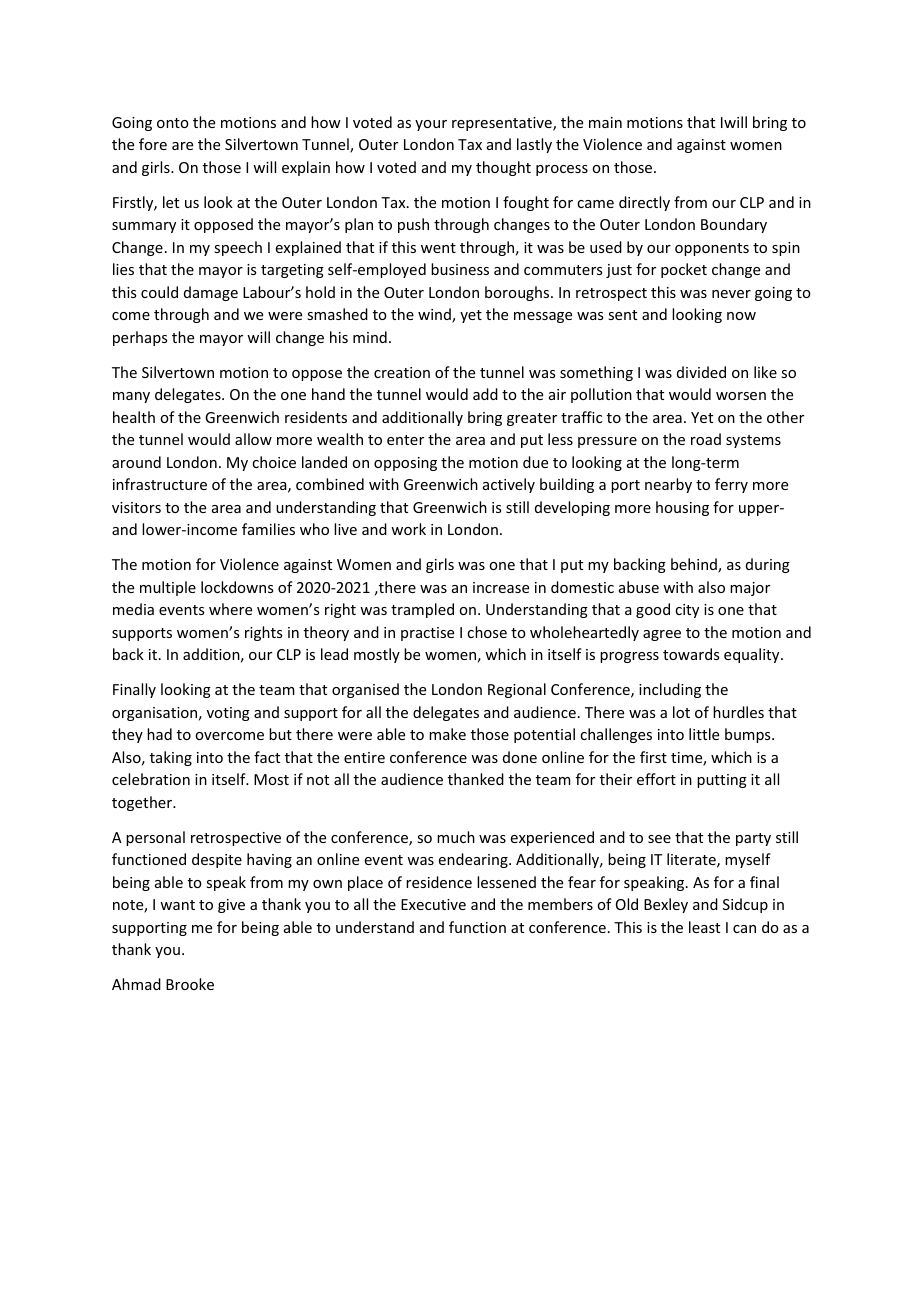 The height and width of the image is (1308, 924). What do you see at coordinates (644, 203) in the image?
I see `directly` at bounding box center [644, 203].
